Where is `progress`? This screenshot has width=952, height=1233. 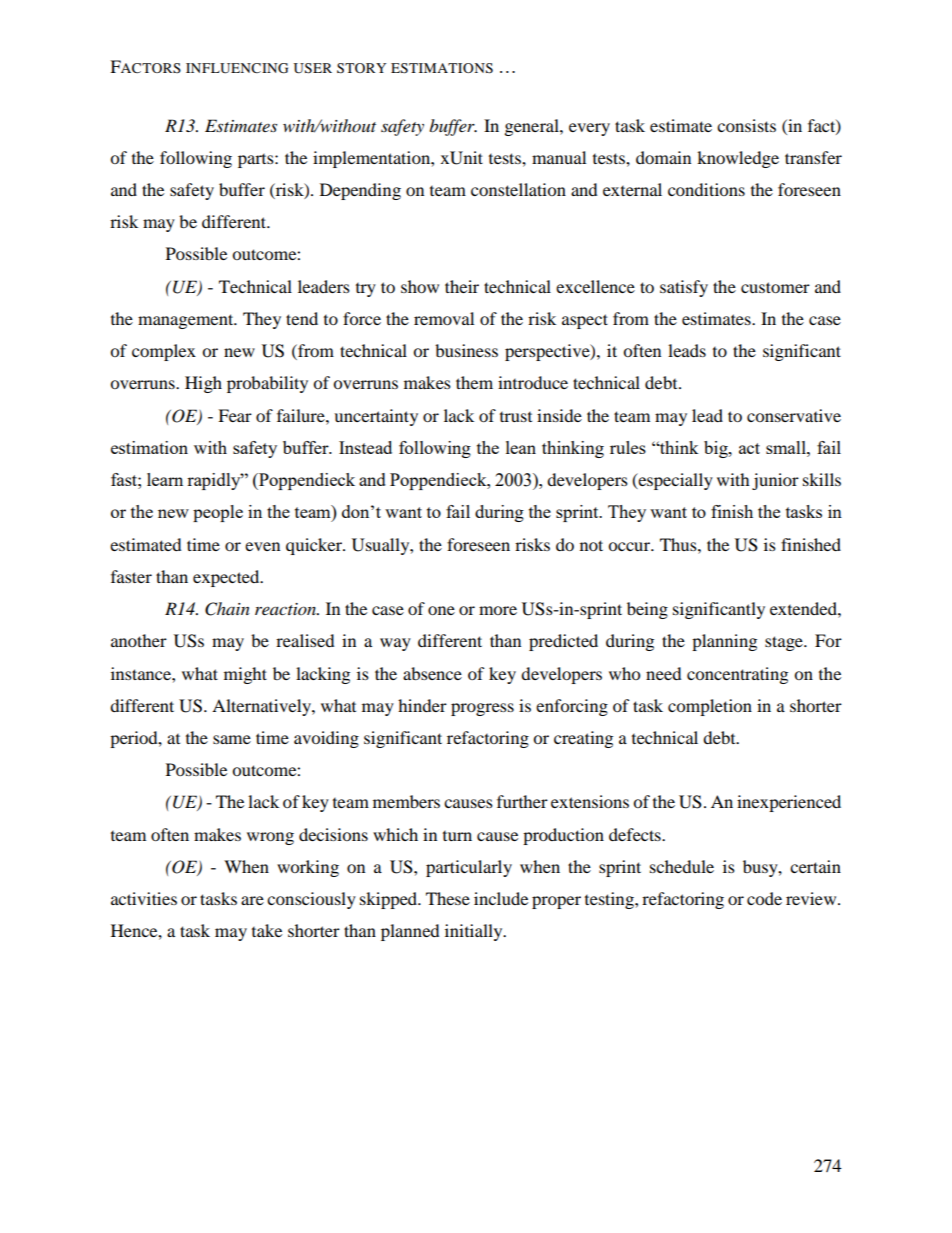 progress is located at coordinates (482, 709).
